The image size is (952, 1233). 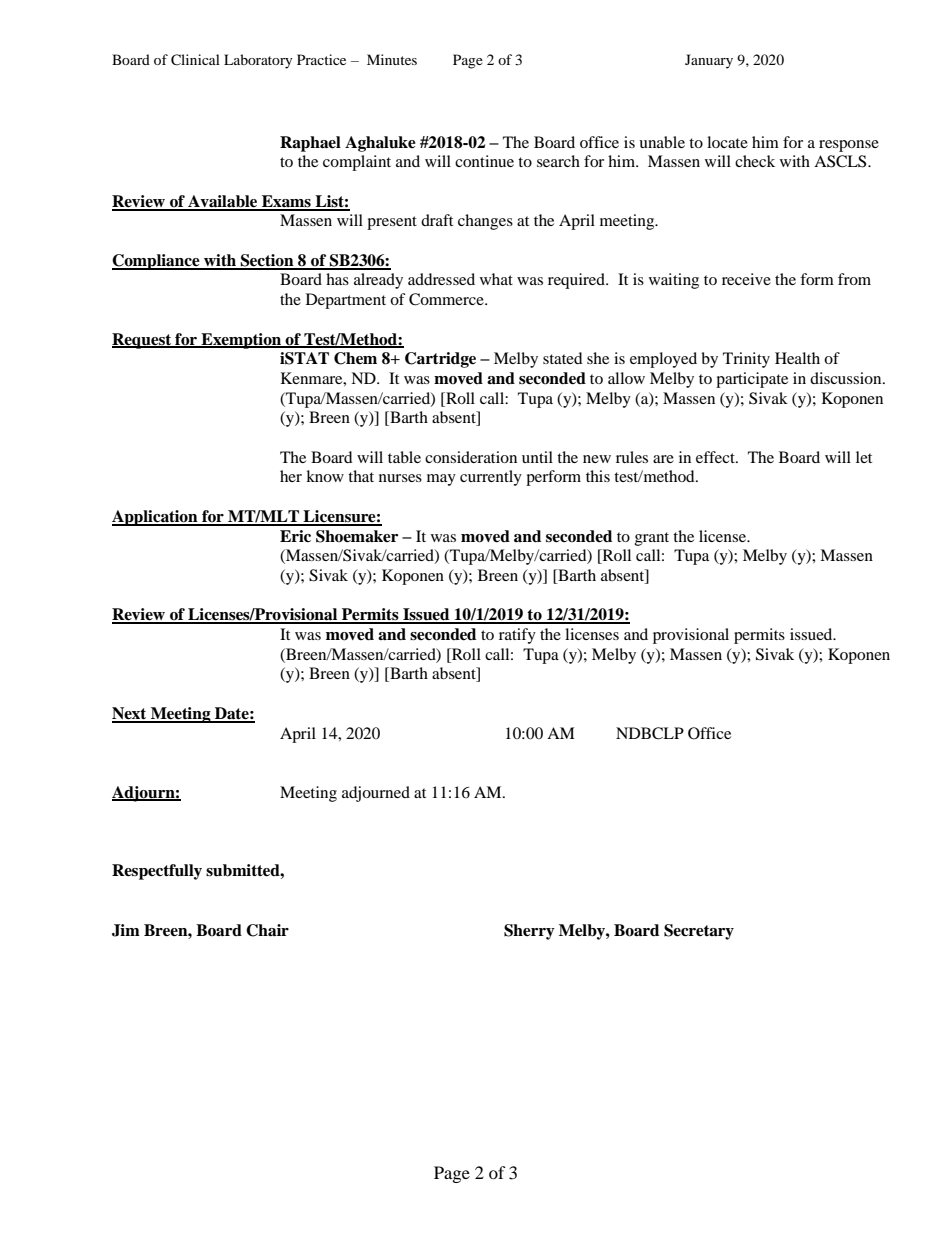 What do you see at coordinates (267, 261) in the screenshot?
I see `Section` at bounding box center [267, 261].
